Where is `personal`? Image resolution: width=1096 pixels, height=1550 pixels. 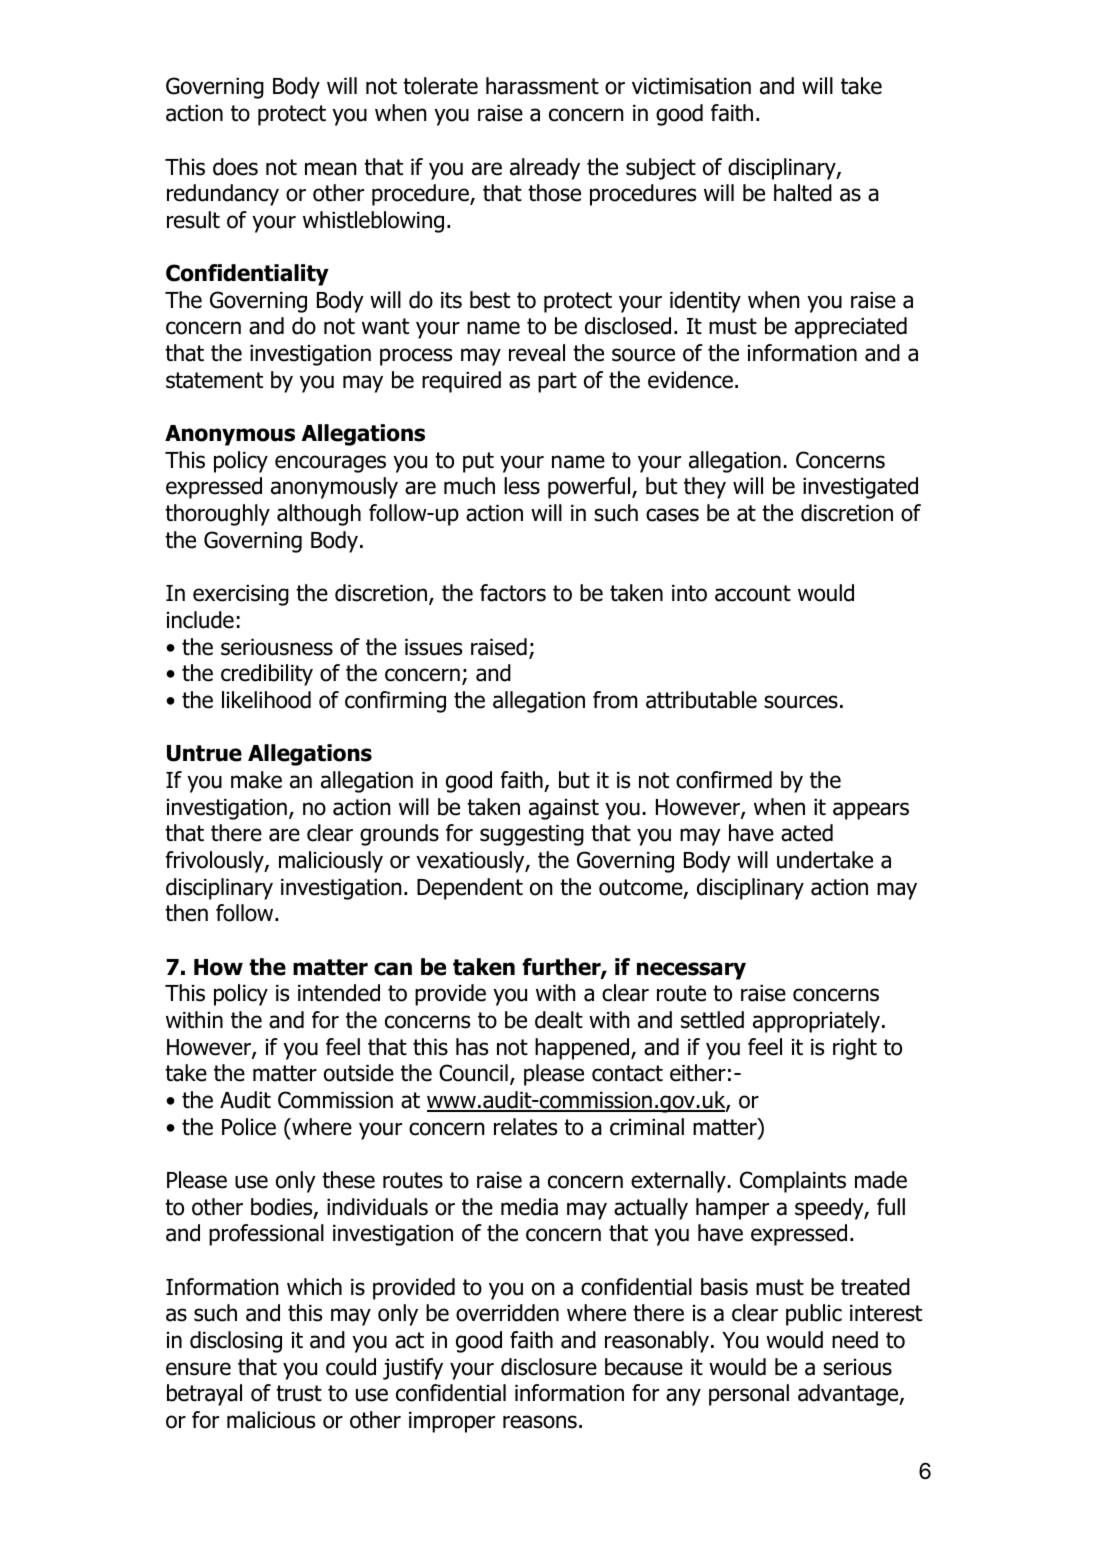
personal is located at coordinates (749, 1395).
